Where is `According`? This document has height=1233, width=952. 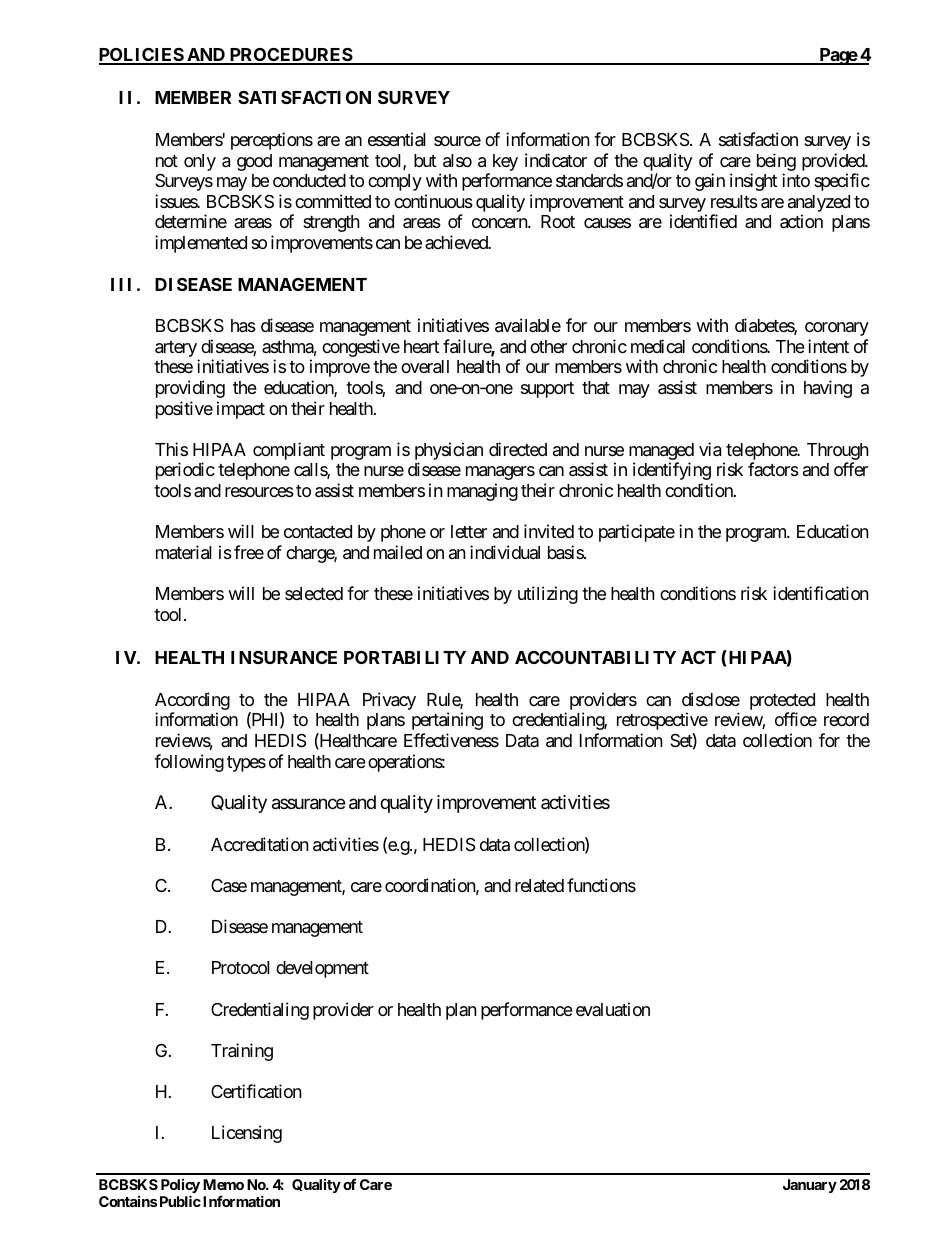
According is located at coordinates (192, 702).
